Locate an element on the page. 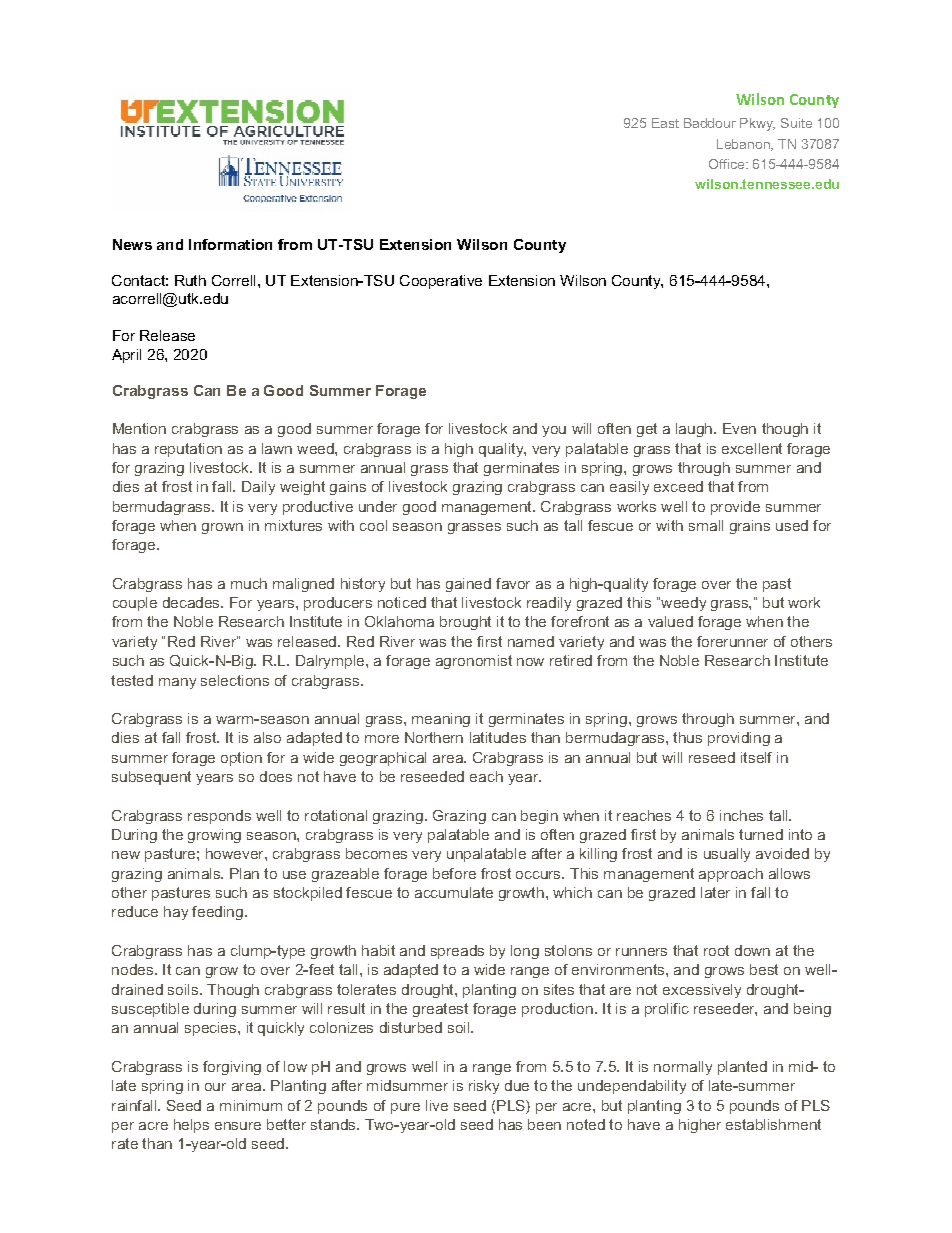  providing is located at coordinates (739, 739).
